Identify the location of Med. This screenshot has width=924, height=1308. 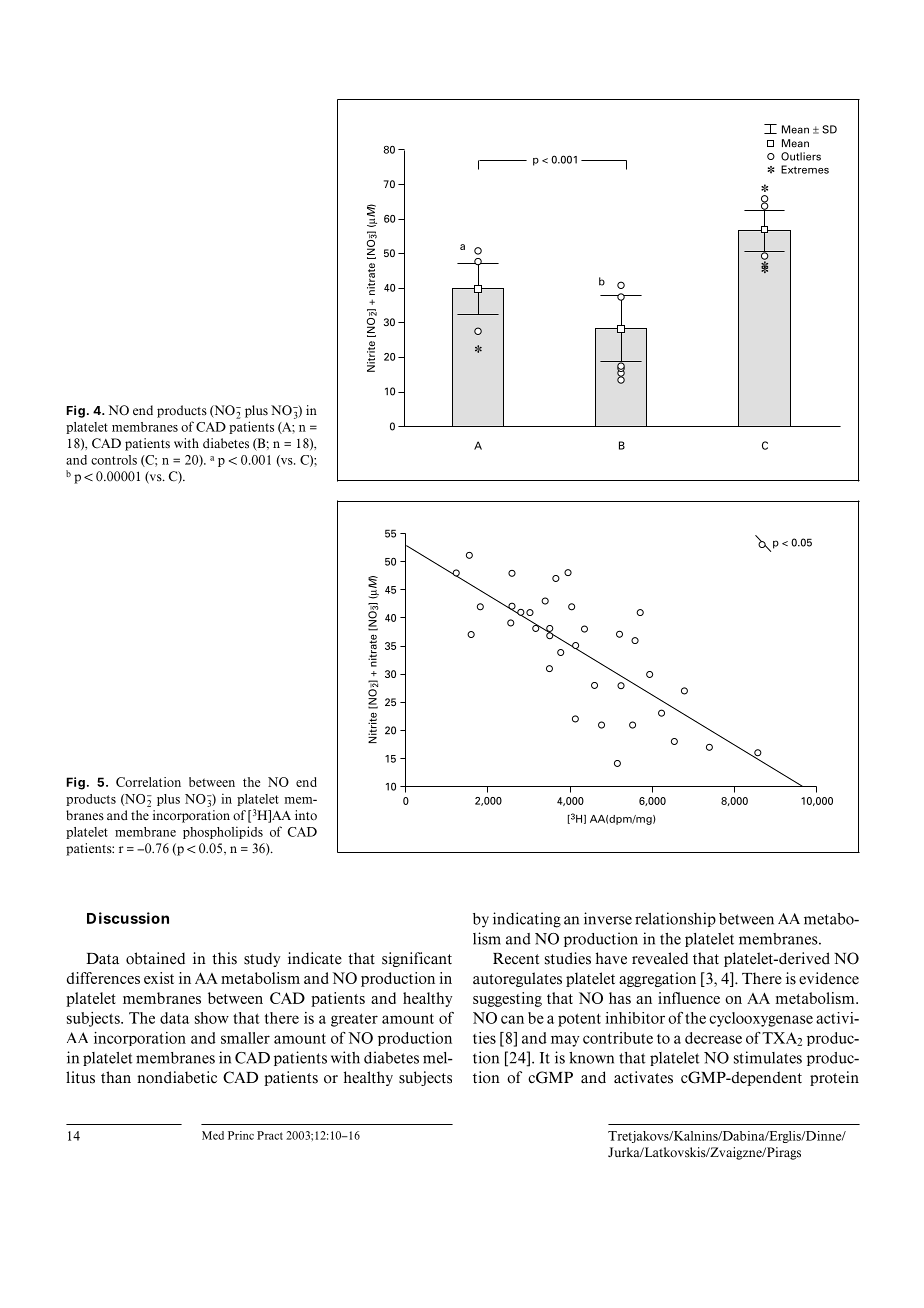
(213, 1135).
